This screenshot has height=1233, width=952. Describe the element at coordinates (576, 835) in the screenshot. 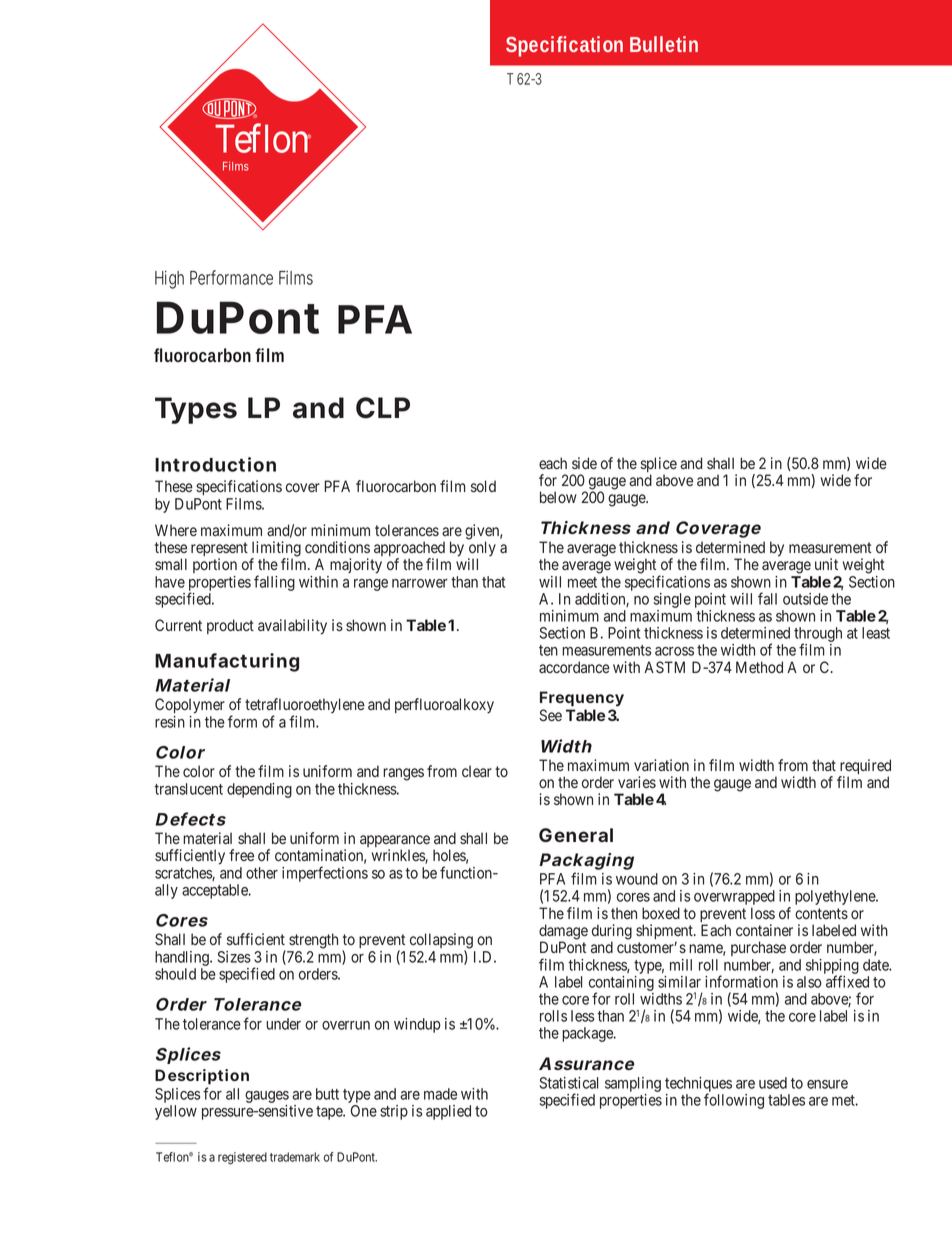

I see `General` at that location.
